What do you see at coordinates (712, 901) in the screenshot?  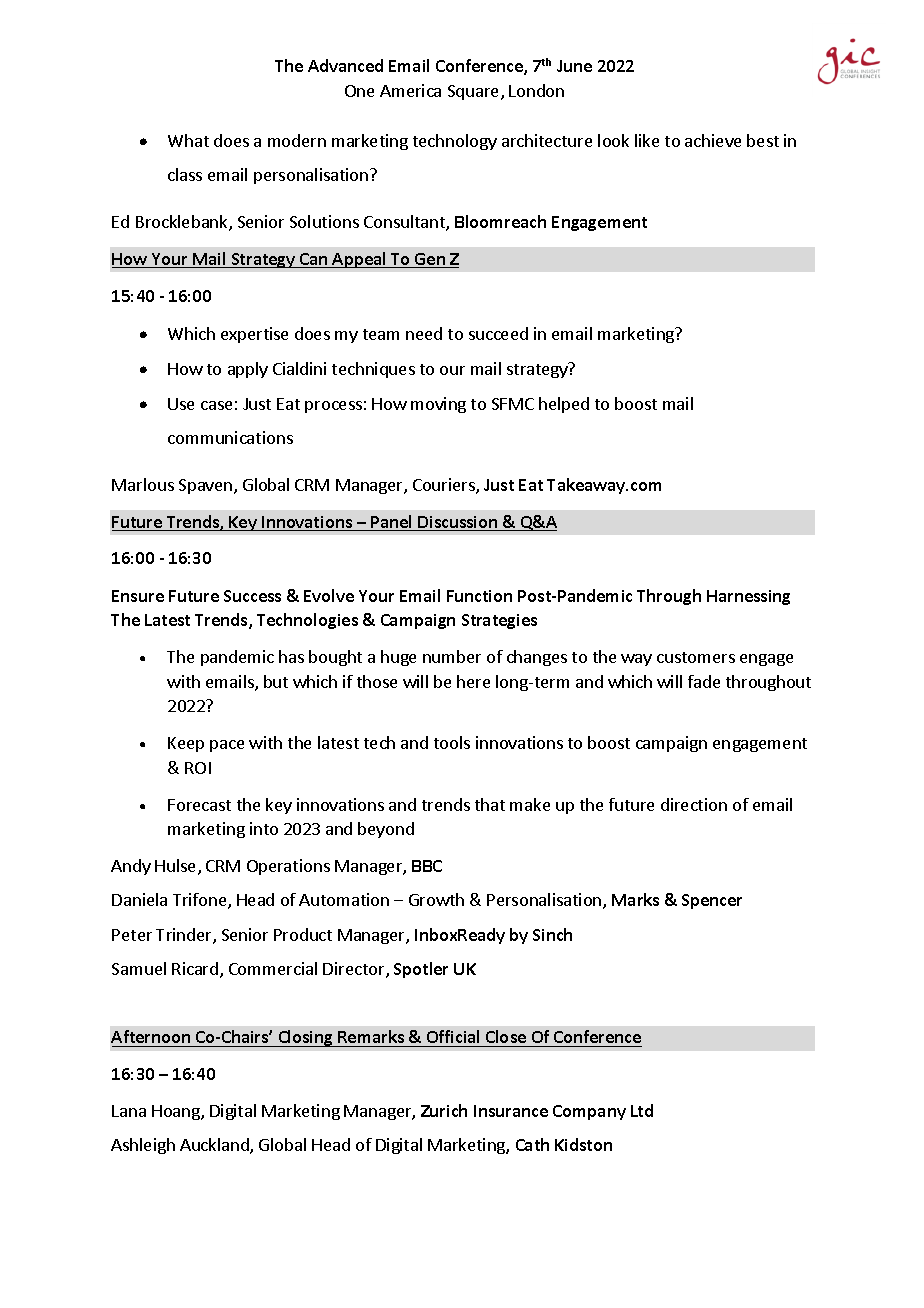 I see `Spencer` at bounding box center [712, 901].
